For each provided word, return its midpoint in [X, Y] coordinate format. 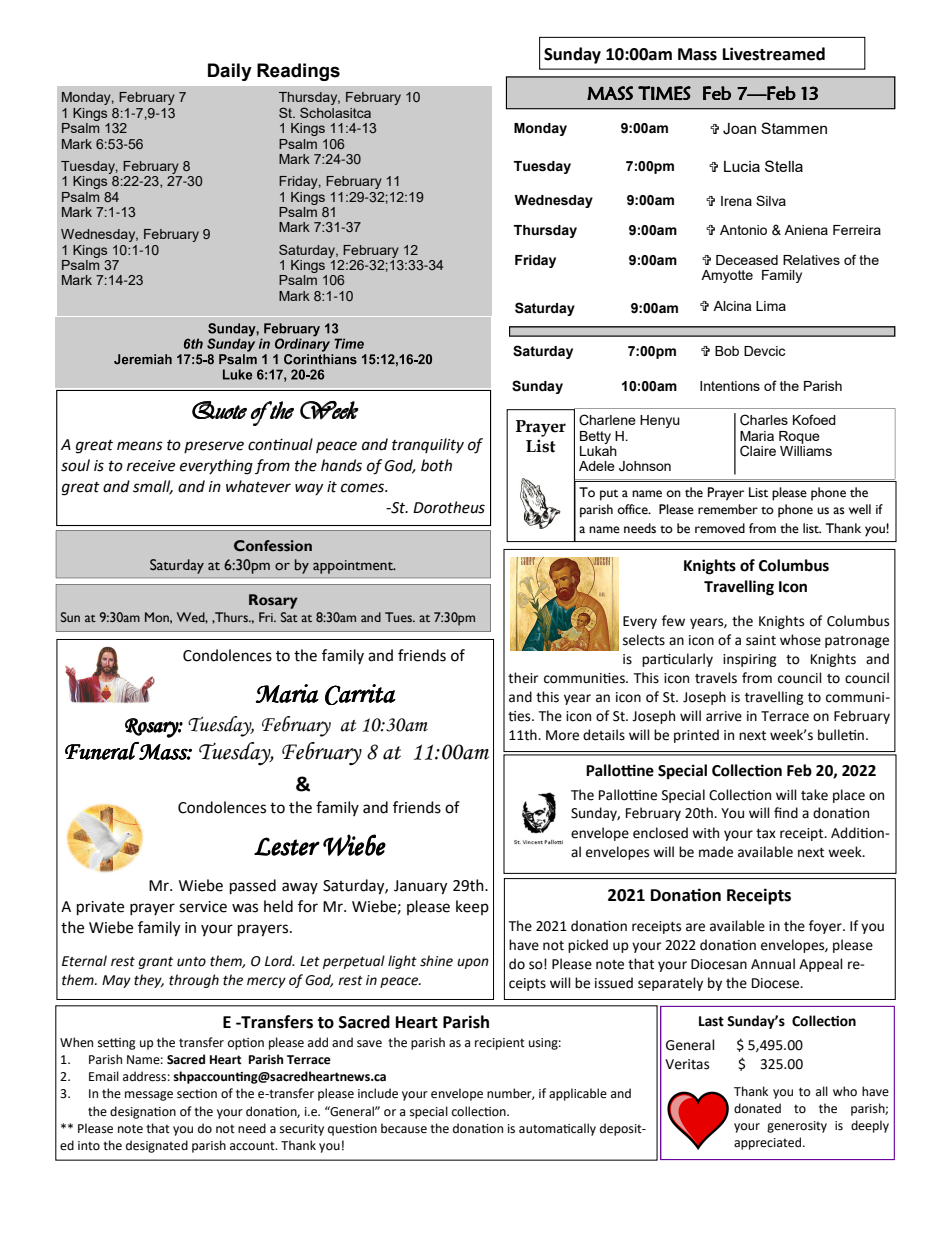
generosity [797, 1127]
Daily [230, 72]
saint [761, 640]
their [523, 678]
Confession [273, 546]
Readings [298, 72]
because [404, 1128]
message [149, 1096]
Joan [739, 129]
